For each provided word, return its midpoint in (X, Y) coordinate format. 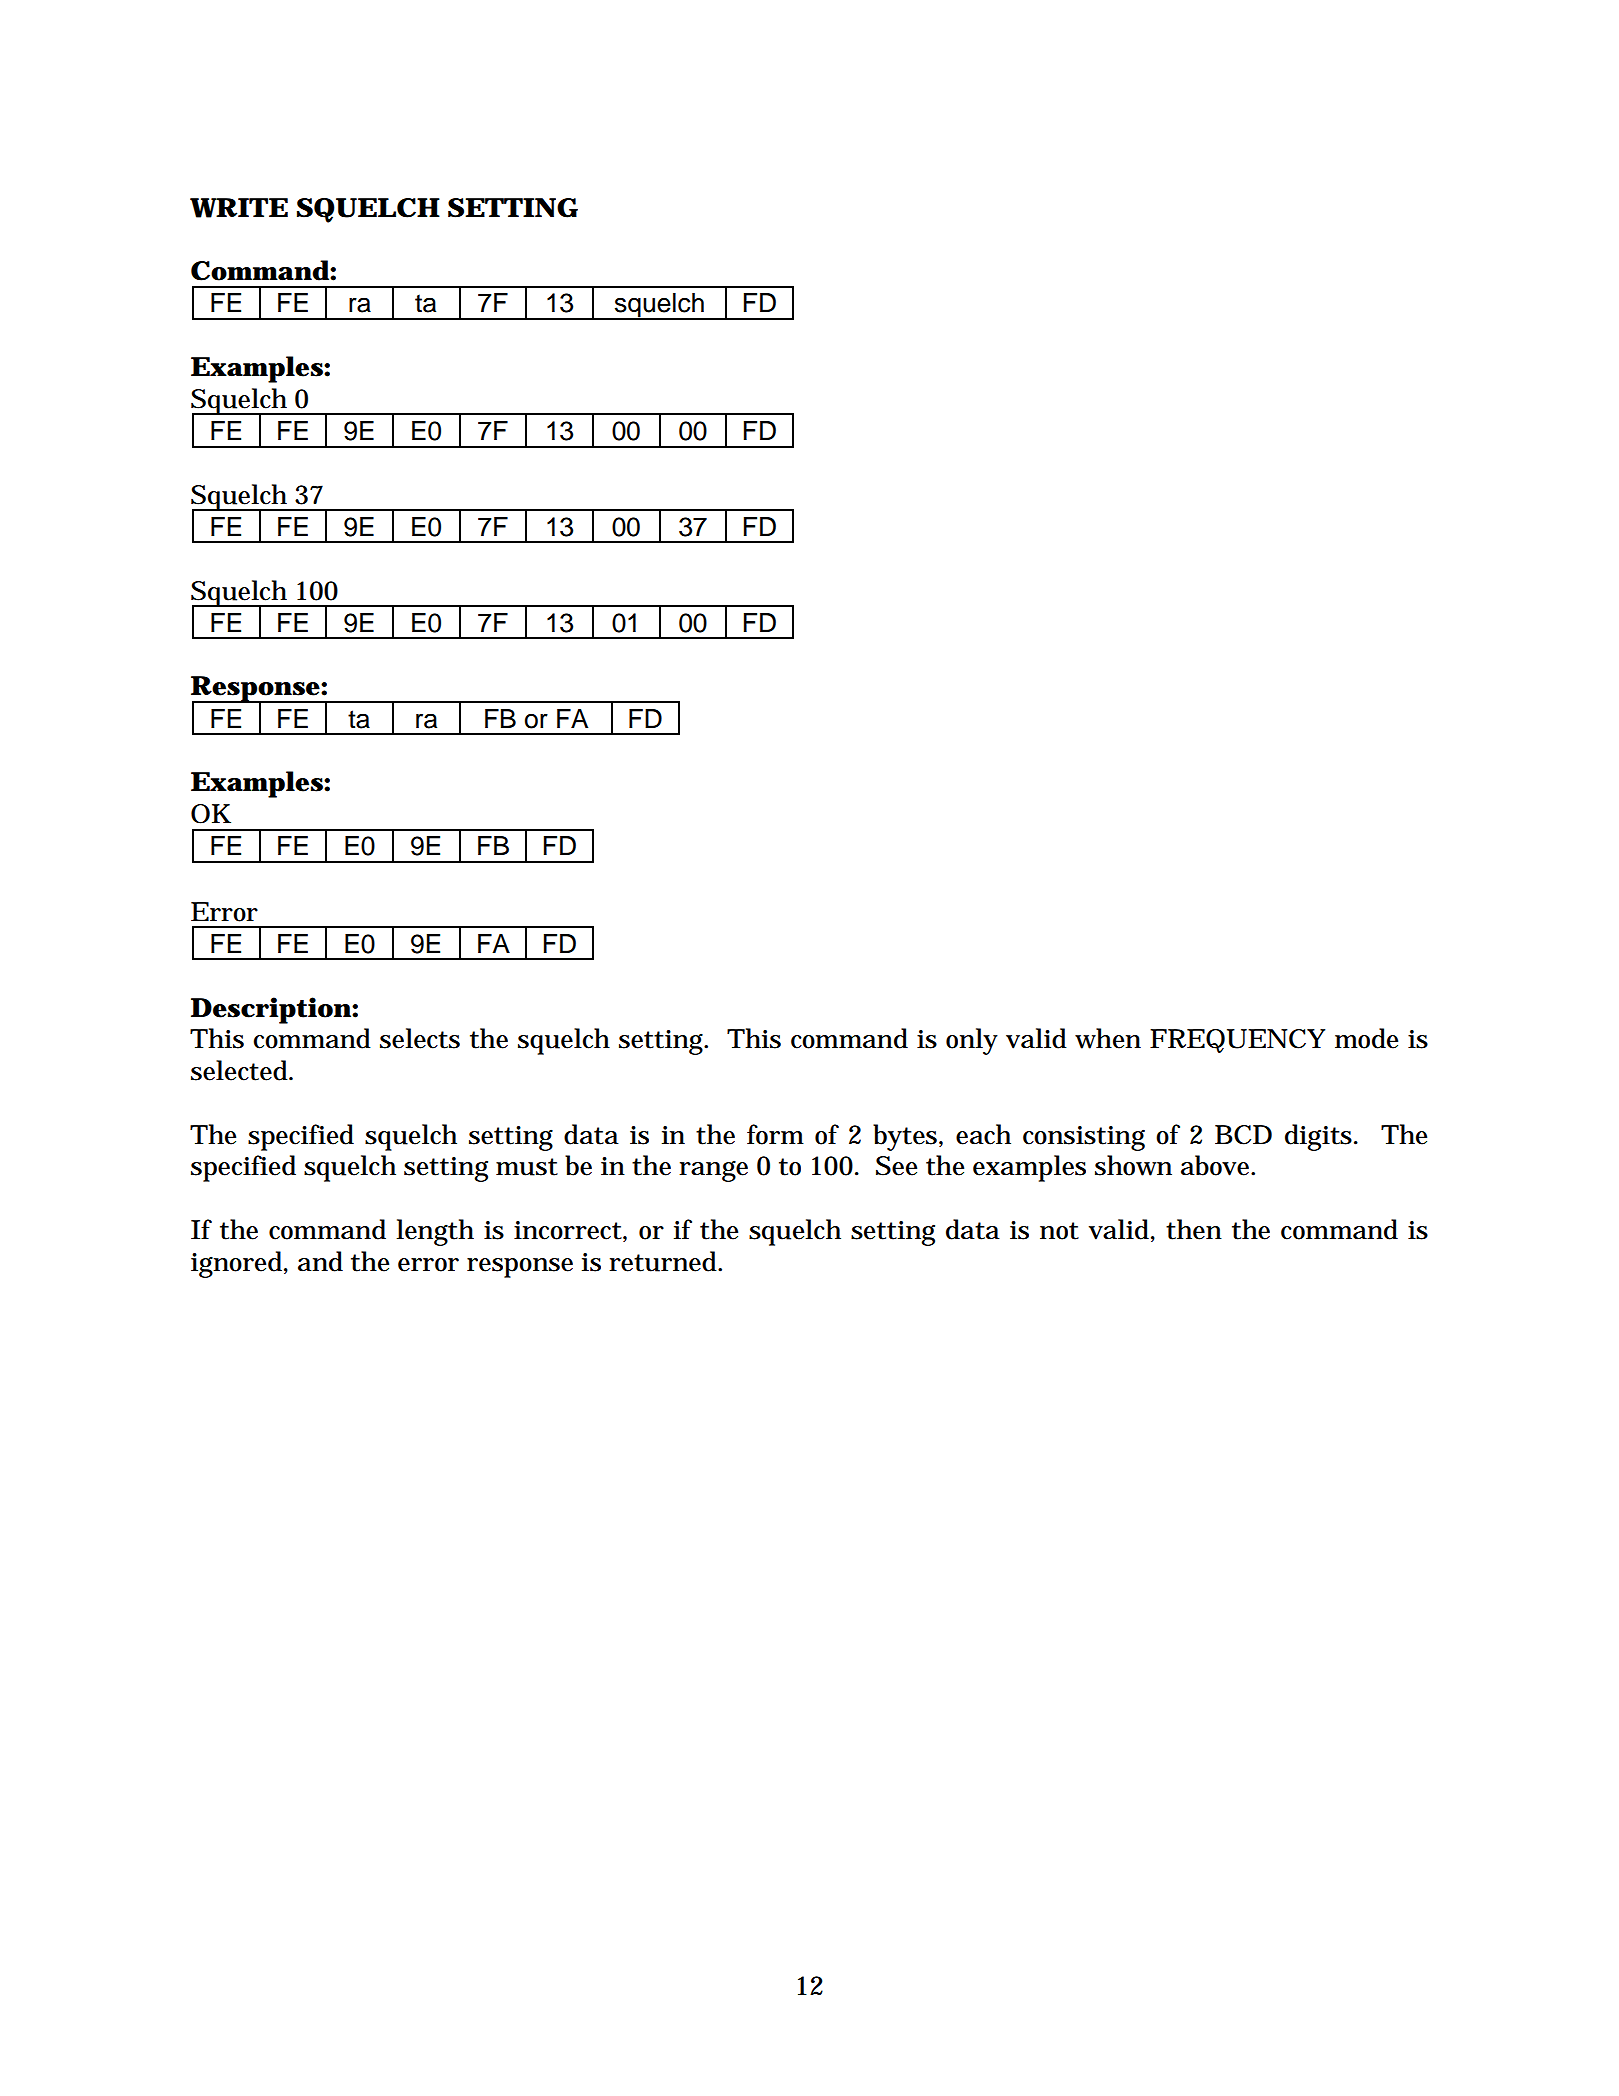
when (1108, 1038)
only (972, 1041)
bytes (905, 1137)
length (435, 1232)
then (1194, 1229)
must (527, 1167)
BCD (1243, 1135)
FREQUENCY (1237, 1041)
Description (271, 1010)
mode (1366, 1038)
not (1059, 1231)
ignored (238, 1264)
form (775, 1134)
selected (240, 1070)
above (1217, 1165)
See (896, 1166)
